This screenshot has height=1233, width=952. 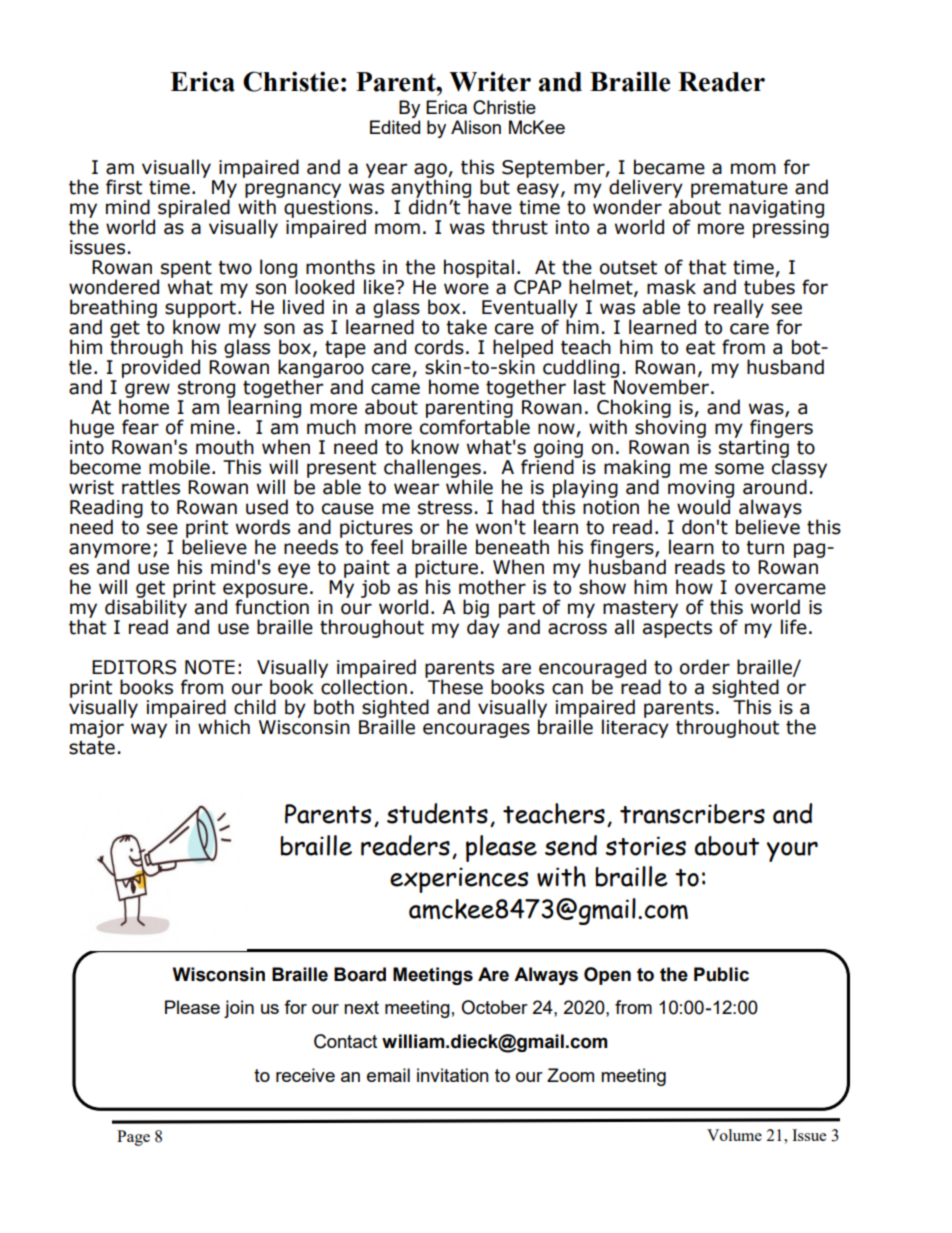 What do you see at coordinates (476, 127) in the screenshot?
I see `Alison` at bounding box center [476, 127].
